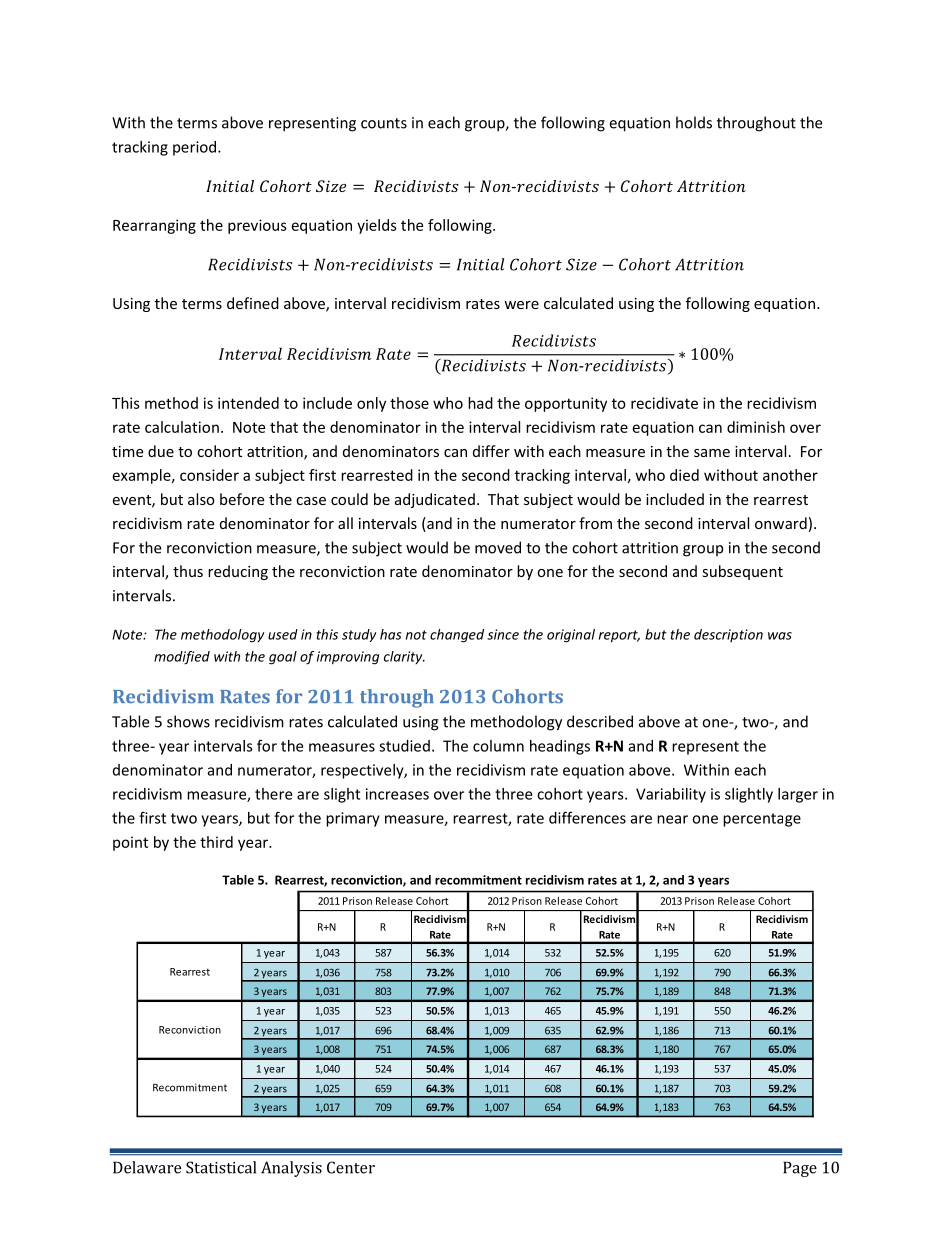 The width and height of the image is (952, 1233). I want to click on calculation, so click(182, 427).
